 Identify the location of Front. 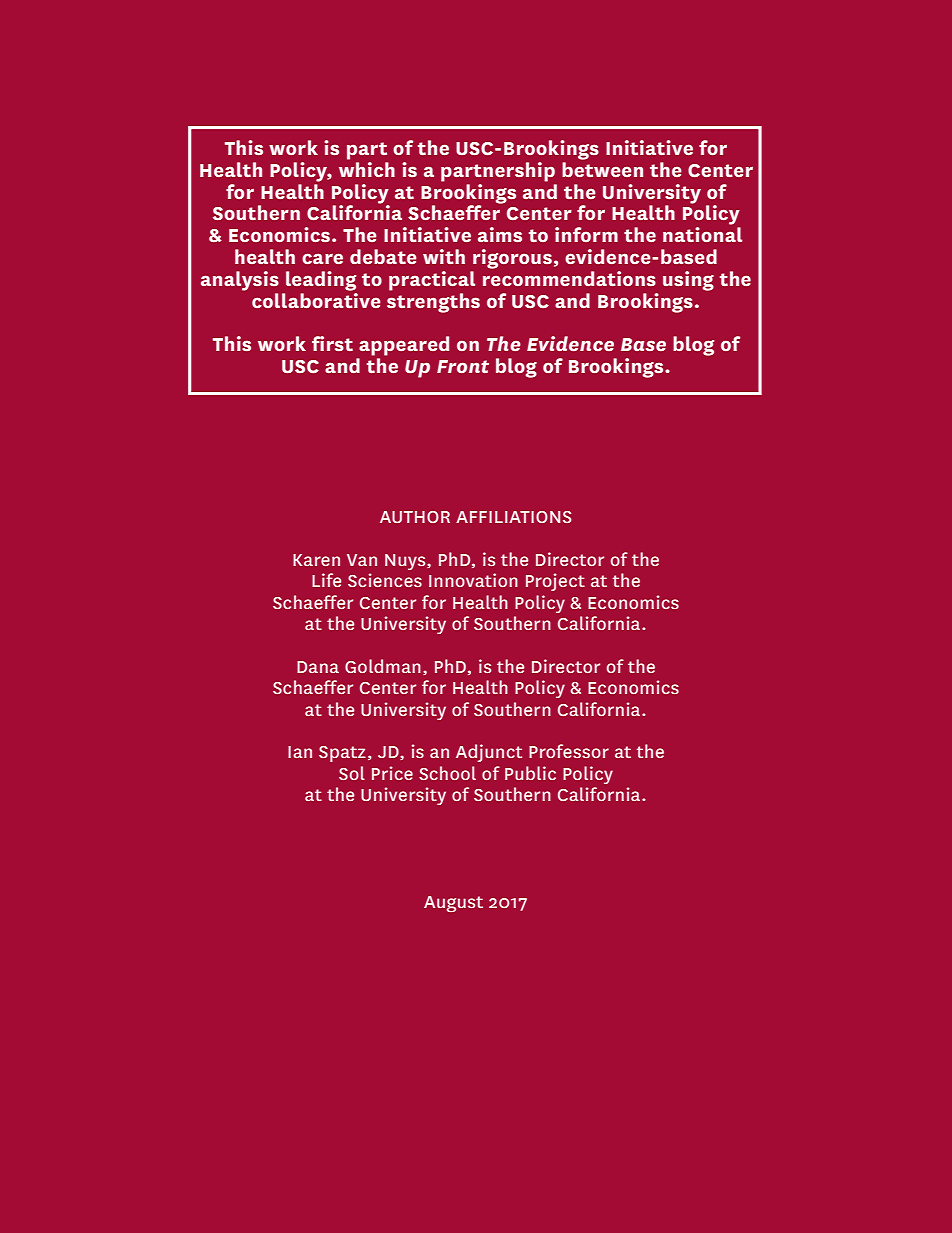
(463, 366).
